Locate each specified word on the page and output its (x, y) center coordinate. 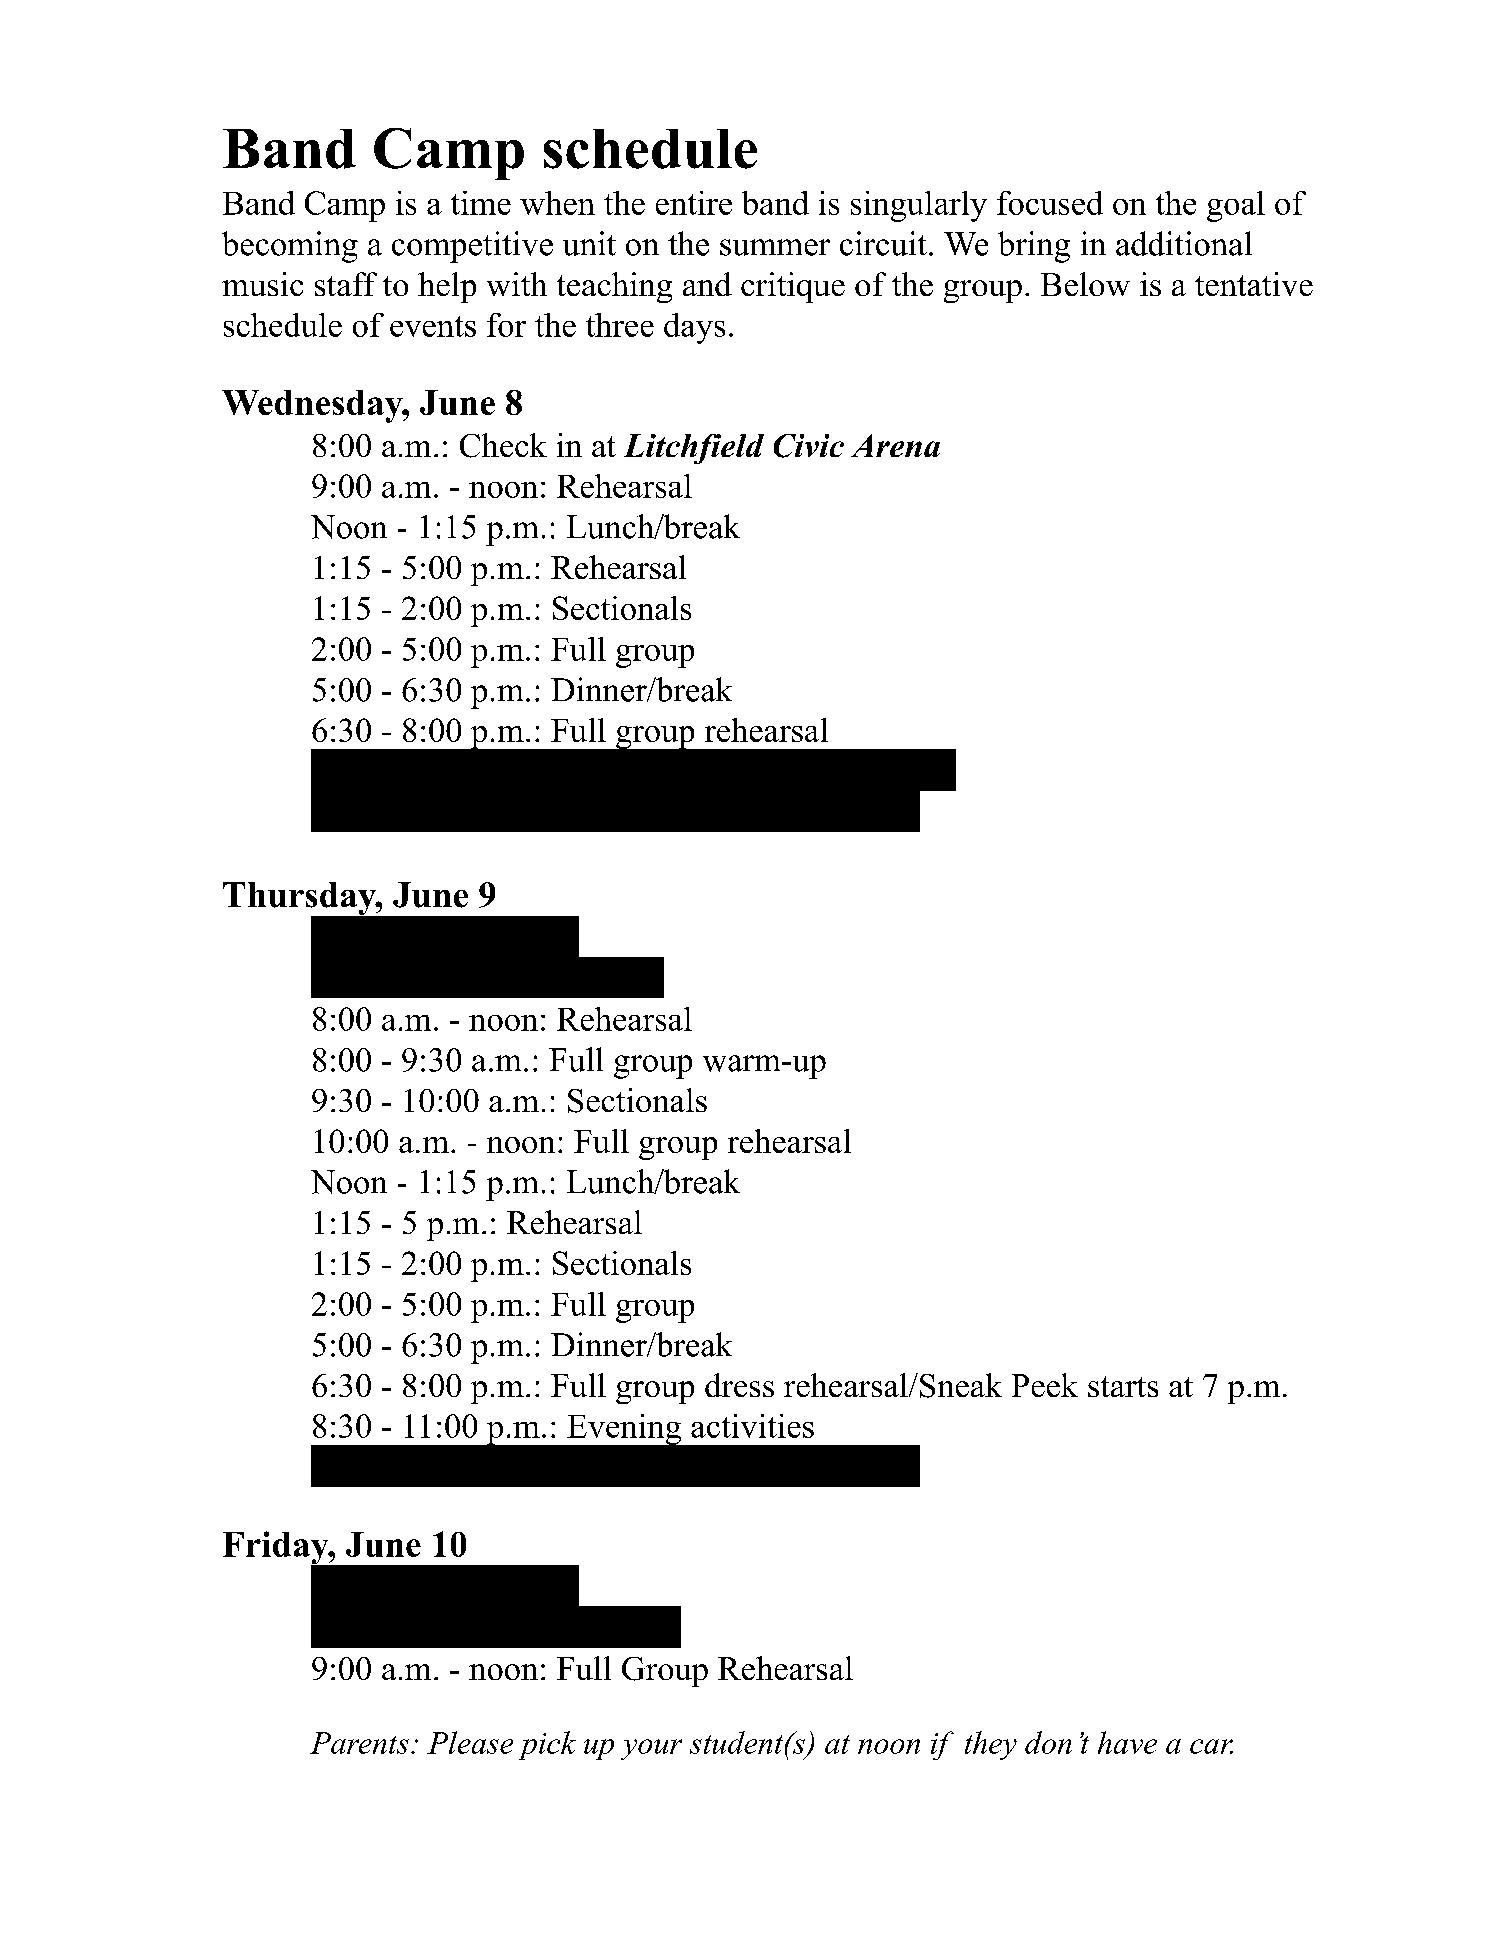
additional (1184, 243)
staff (346, 284)
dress (739, 1385)
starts (1123, 1386)
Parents (359, 1743)
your (651, 1749)
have (1127, 1742)
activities (752, 1426)
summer (775, 247)
